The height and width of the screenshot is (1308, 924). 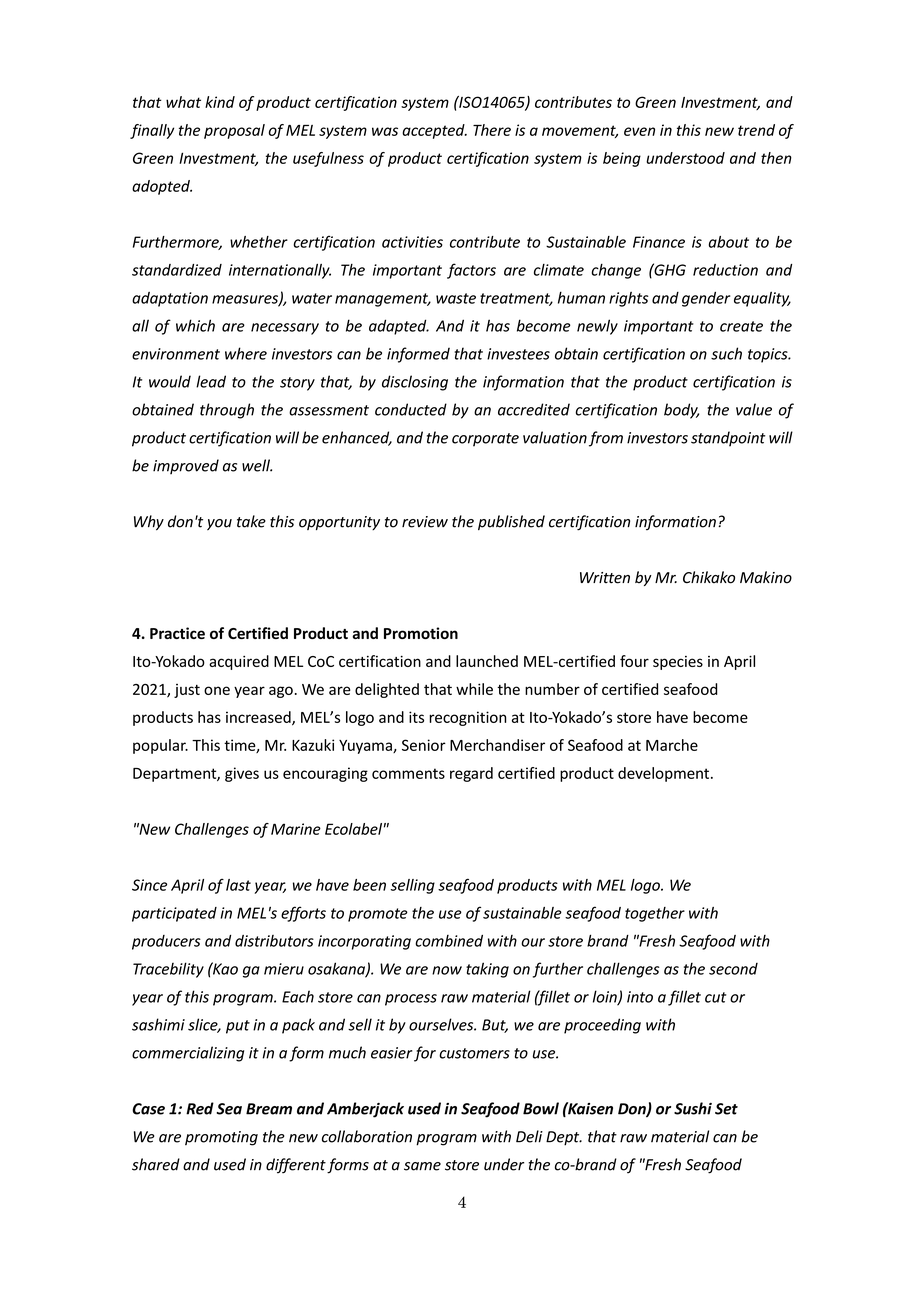 What do you see at coordinates (678, 663) in the screenshot?
I see `species` at bounding box center [678, 663].
